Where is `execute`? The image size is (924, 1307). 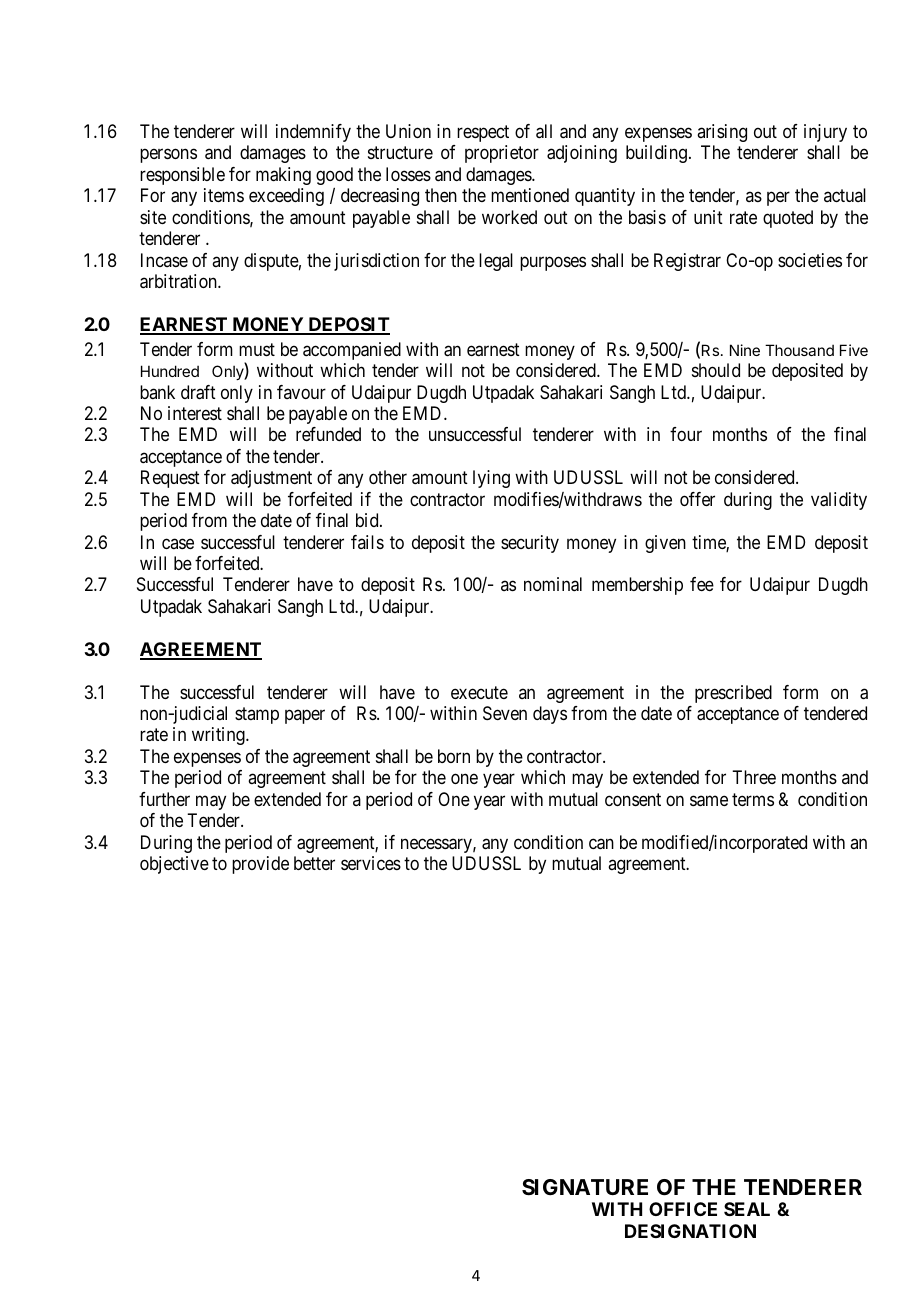 execute is located at coordinates (479, 692).
